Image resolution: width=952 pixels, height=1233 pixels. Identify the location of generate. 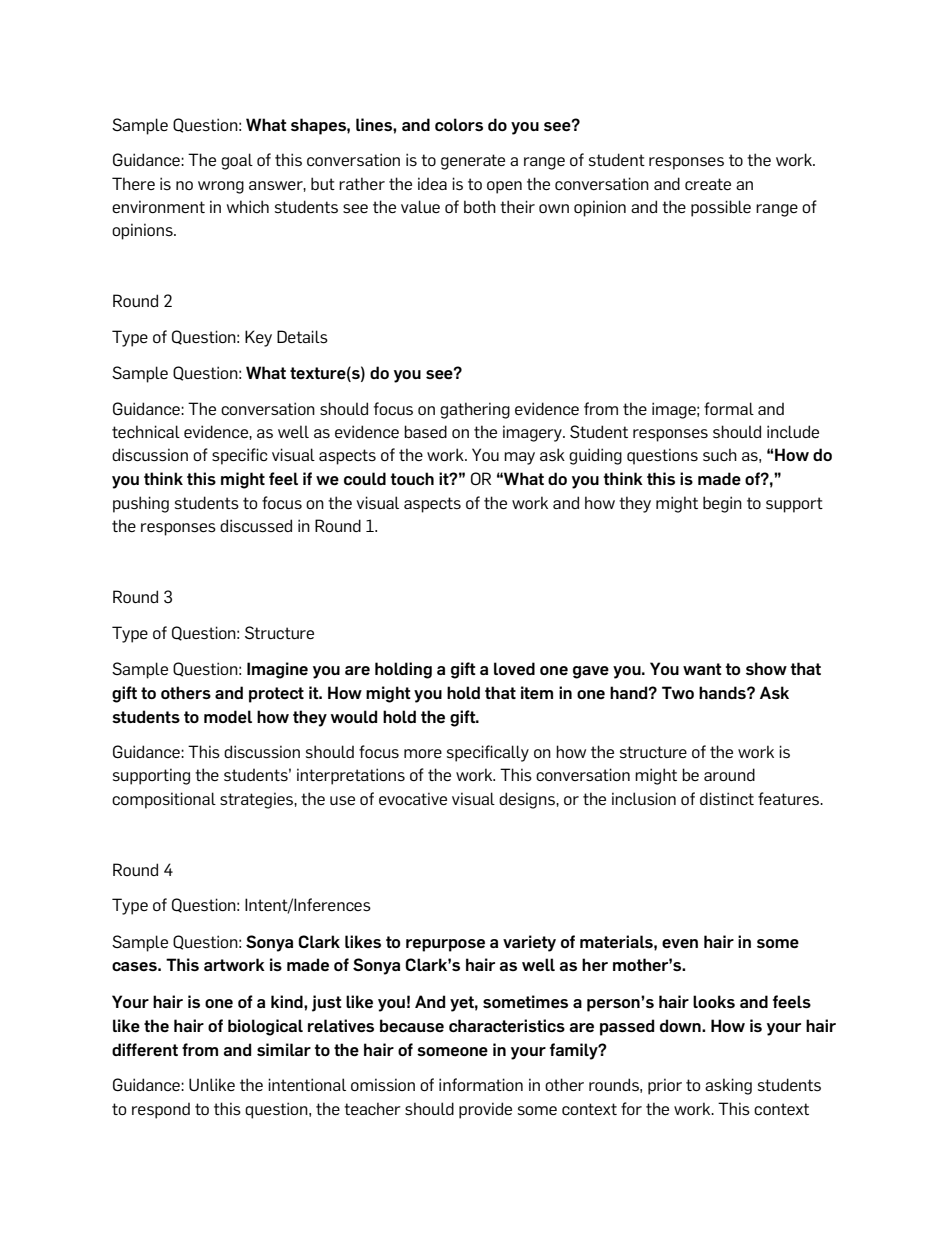
(473, 162).
